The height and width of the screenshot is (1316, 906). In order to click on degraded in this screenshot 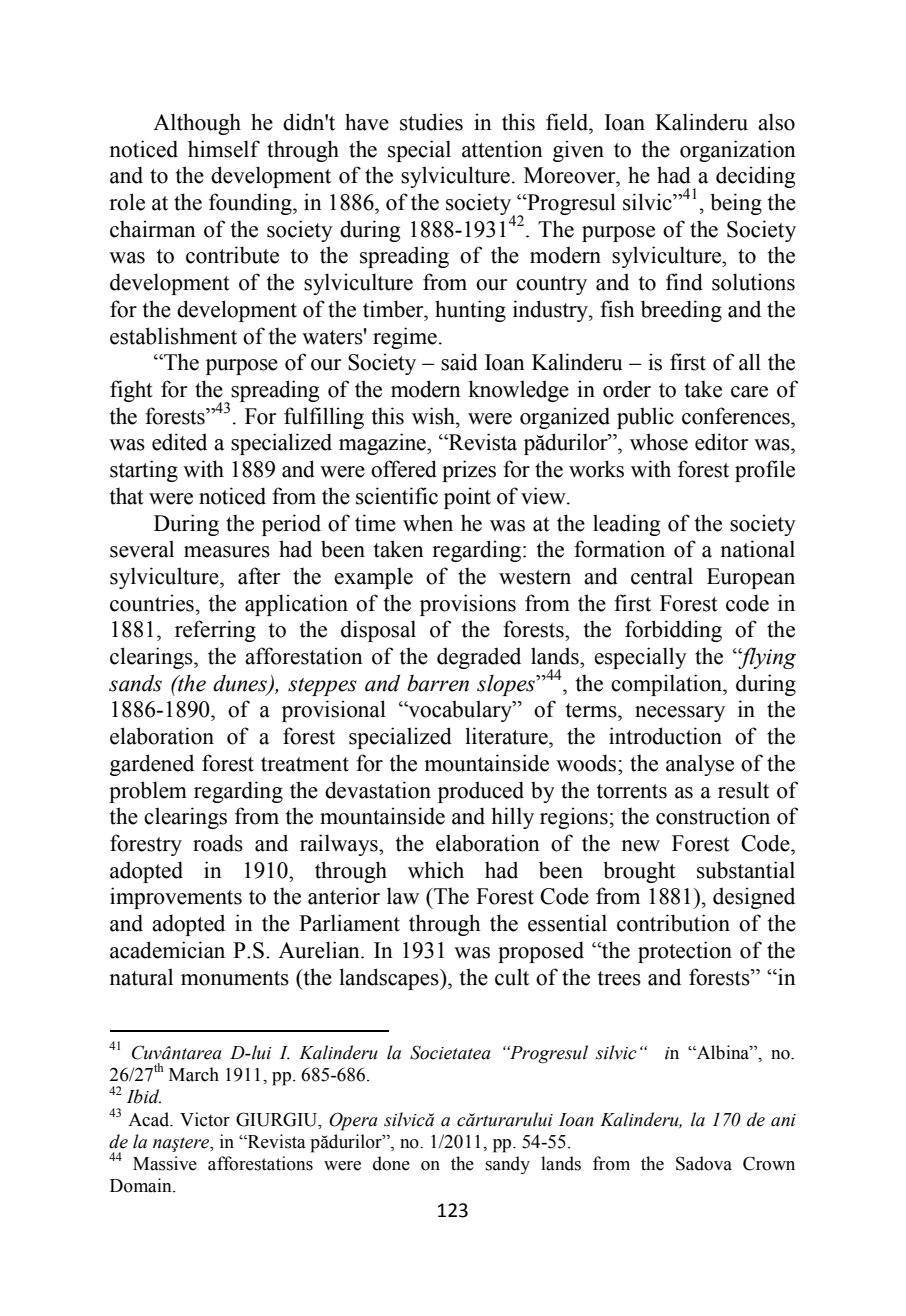, I will do `click(479, 658)`.
